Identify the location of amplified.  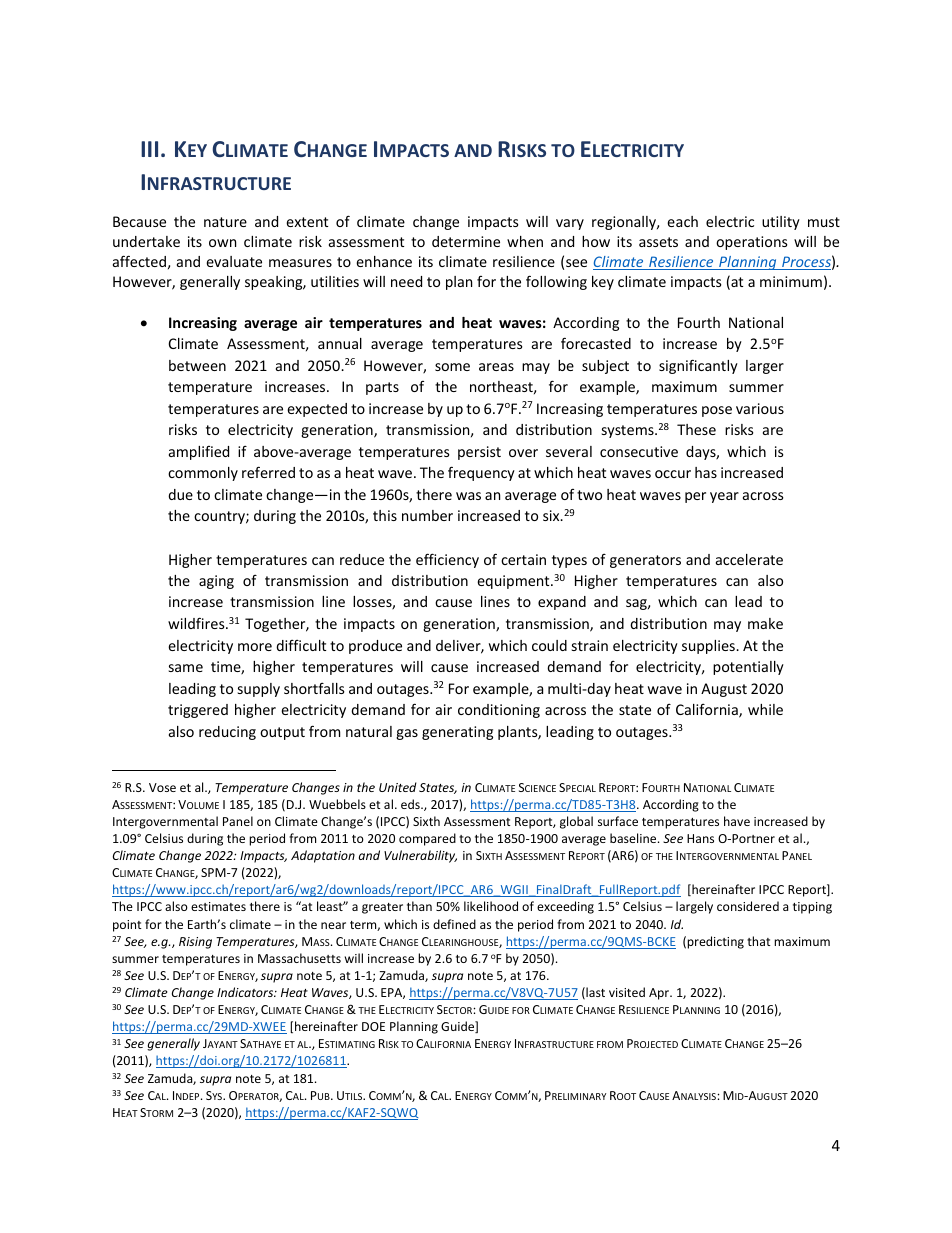
(199, 453).
